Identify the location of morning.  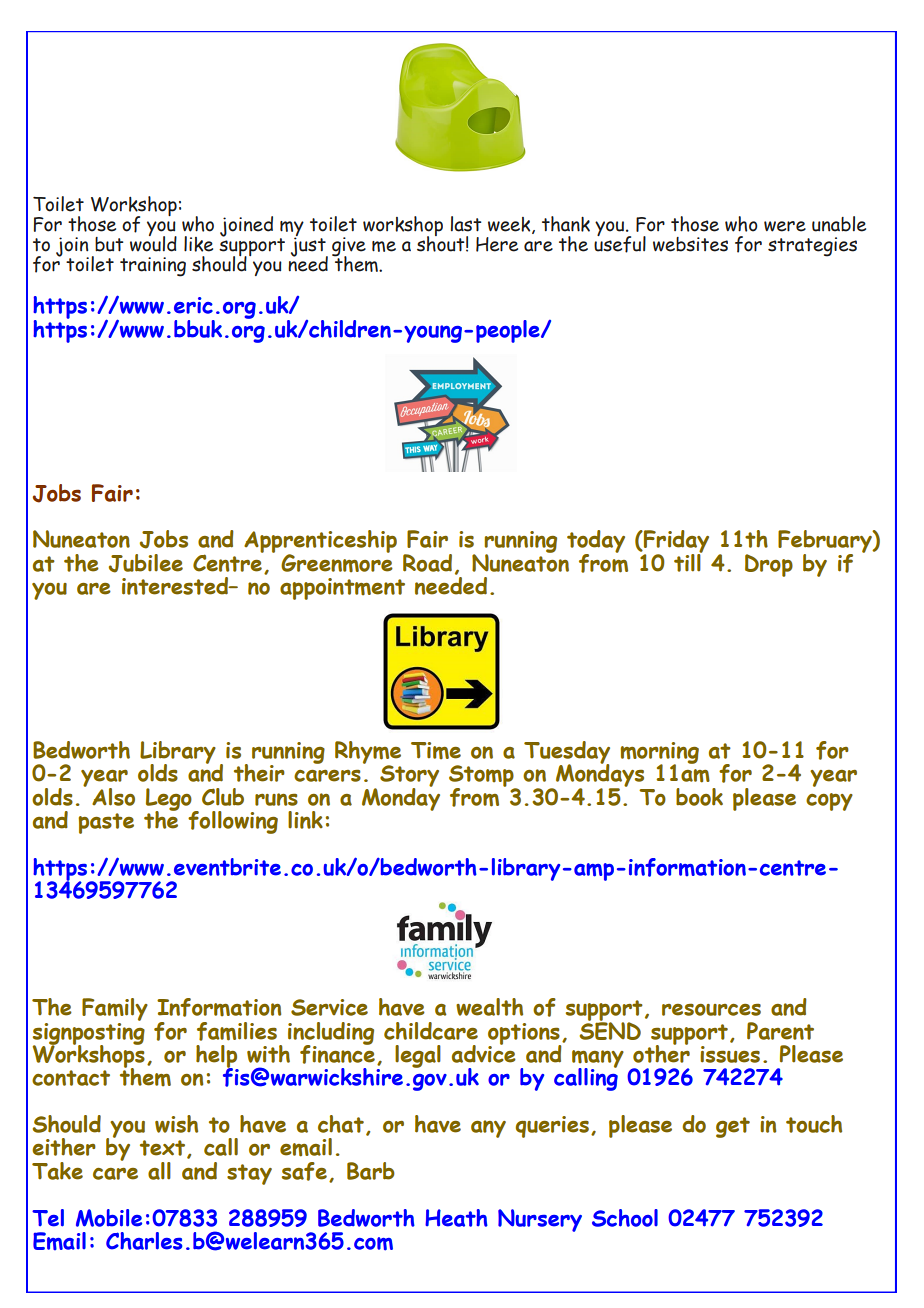
(660, 754).
